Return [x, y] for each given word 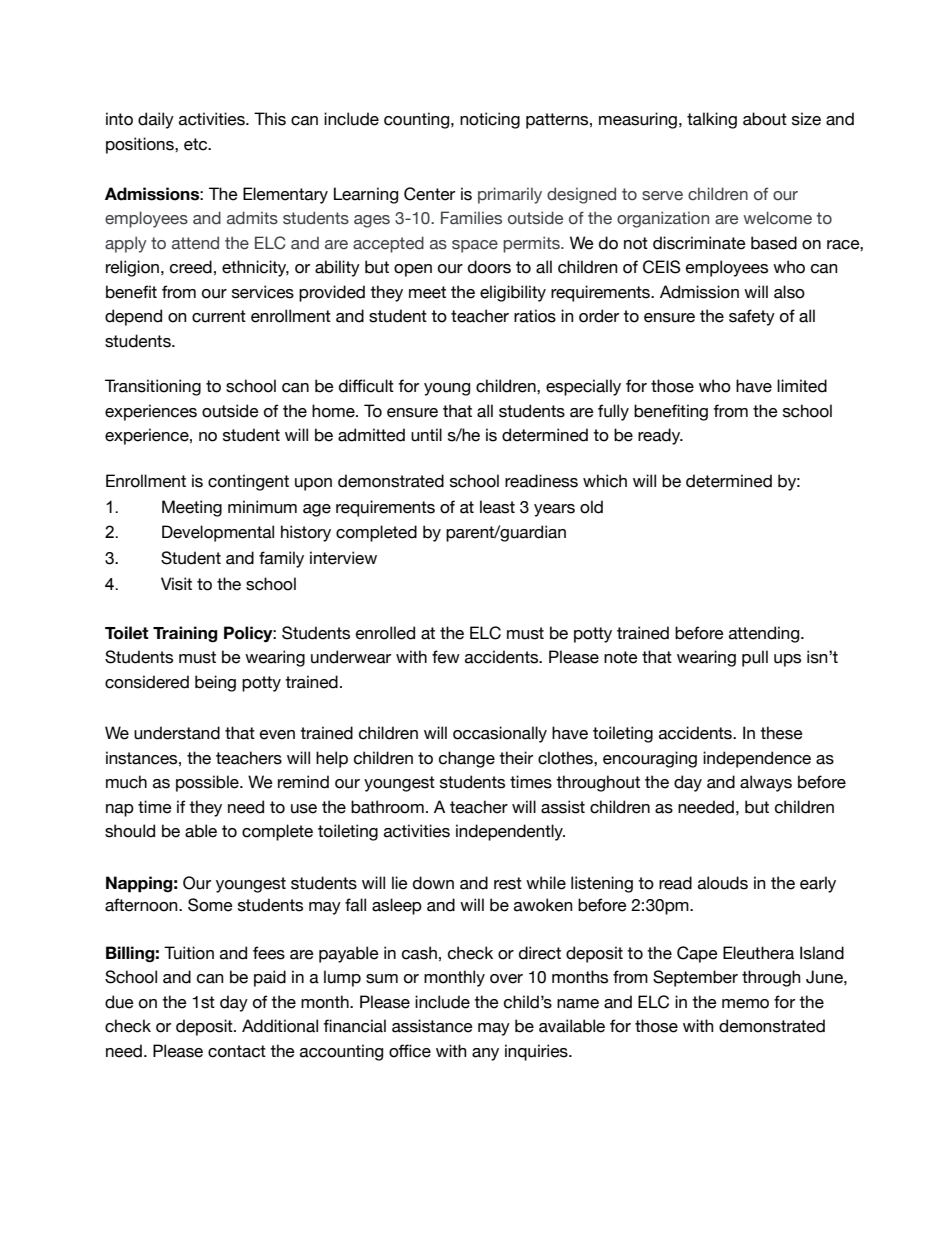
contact [237, 1051]
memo [745, 1004]
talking [712, 120]
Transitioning [153, 387]
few [446, 657]
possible [208, 783]
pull [755, 658]
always [766, 783]
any [485, 1054]
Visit [176, 584]
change [467, 759]
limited [802, 386]
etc [197, 144]
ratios [535, 316]
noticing [490, 120]
